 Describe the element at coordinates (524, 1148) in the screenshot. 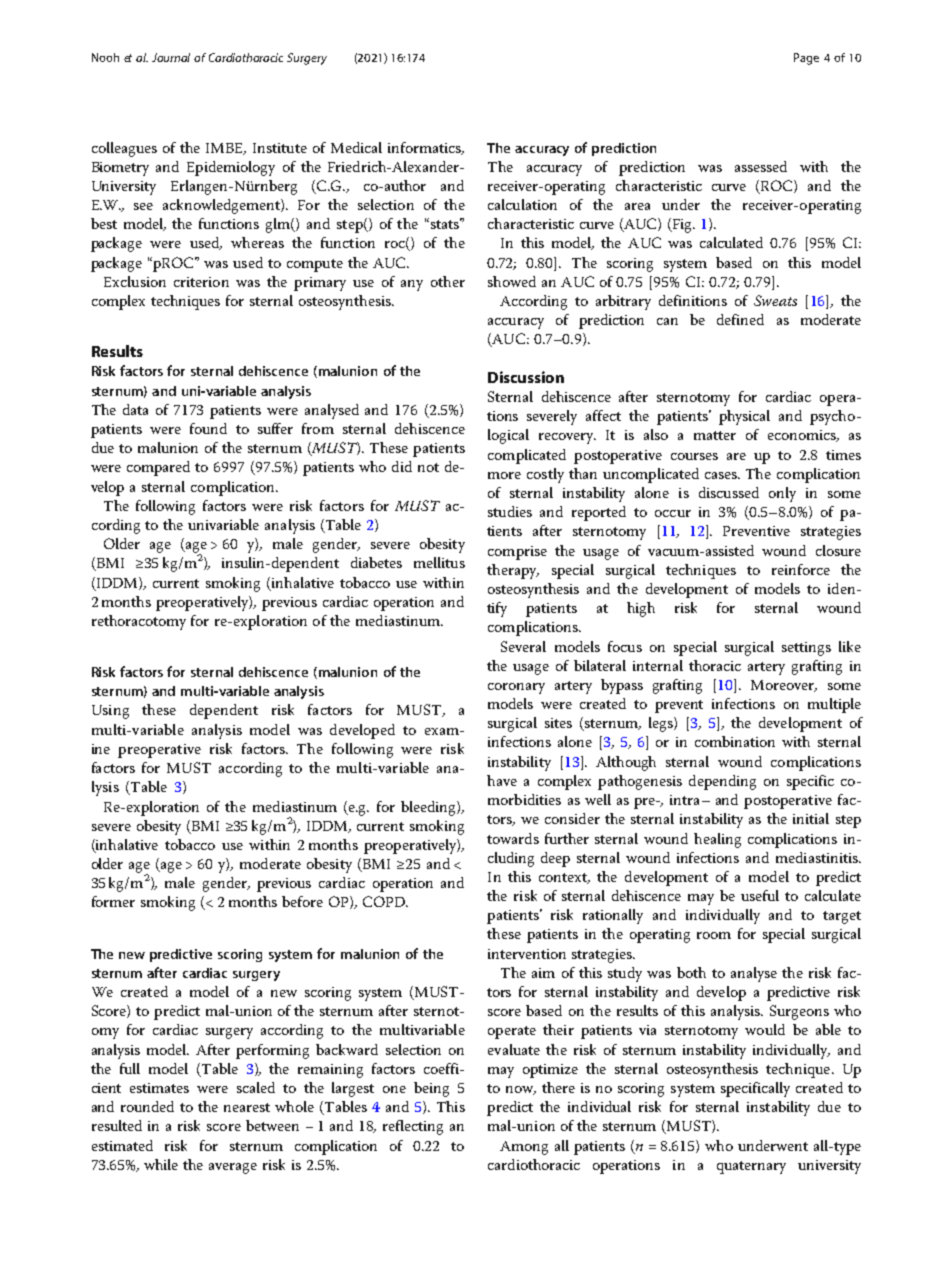

I see `Among` at that location.
